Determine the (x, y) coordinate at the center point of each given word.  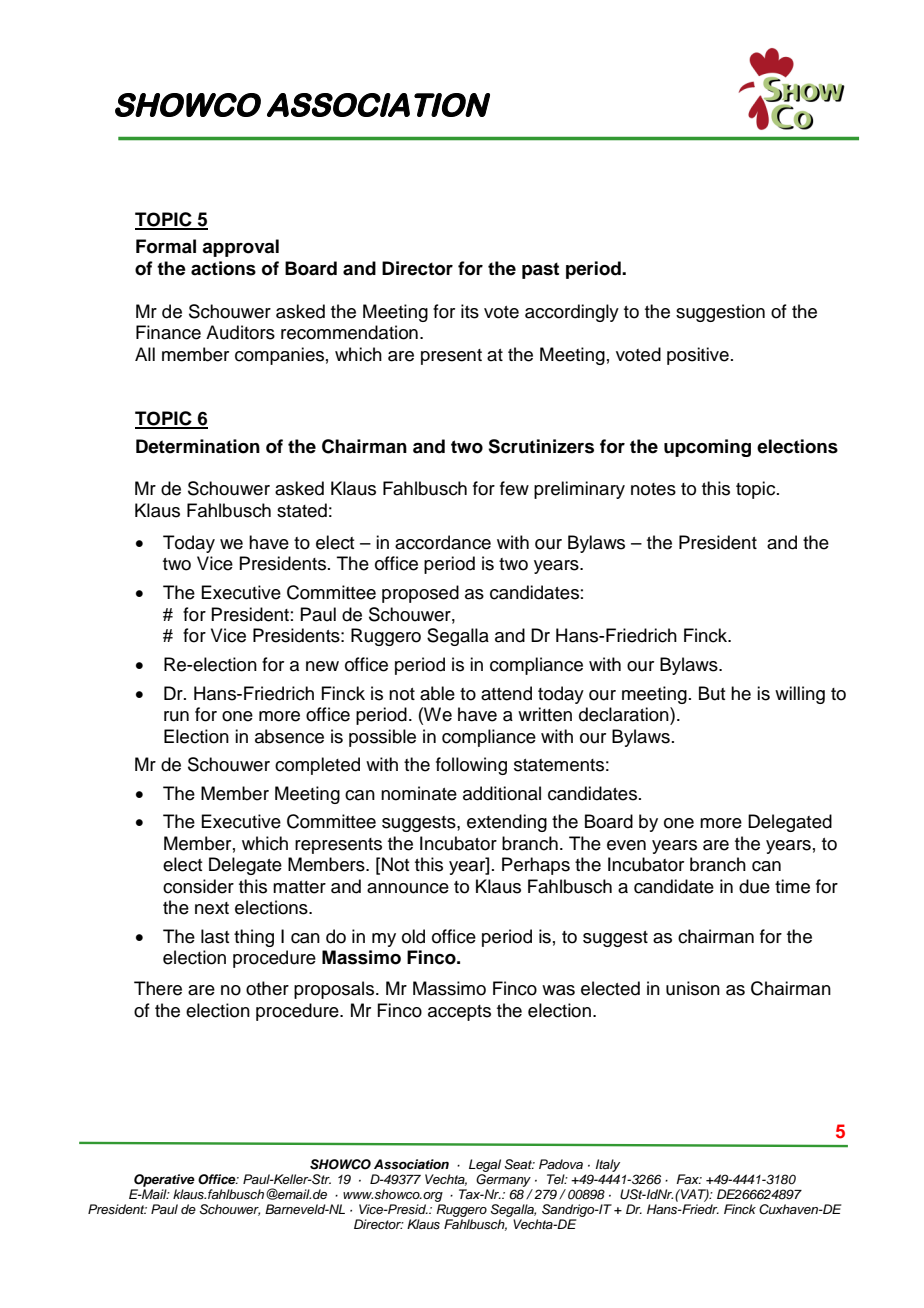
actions (223, 268)
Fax (689, 1179)
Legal (485, 1165)
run (176, 716)
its (470, 311)
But (712, 693)
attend (506, 693)
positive (698, 356)
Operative (164, 1180)
